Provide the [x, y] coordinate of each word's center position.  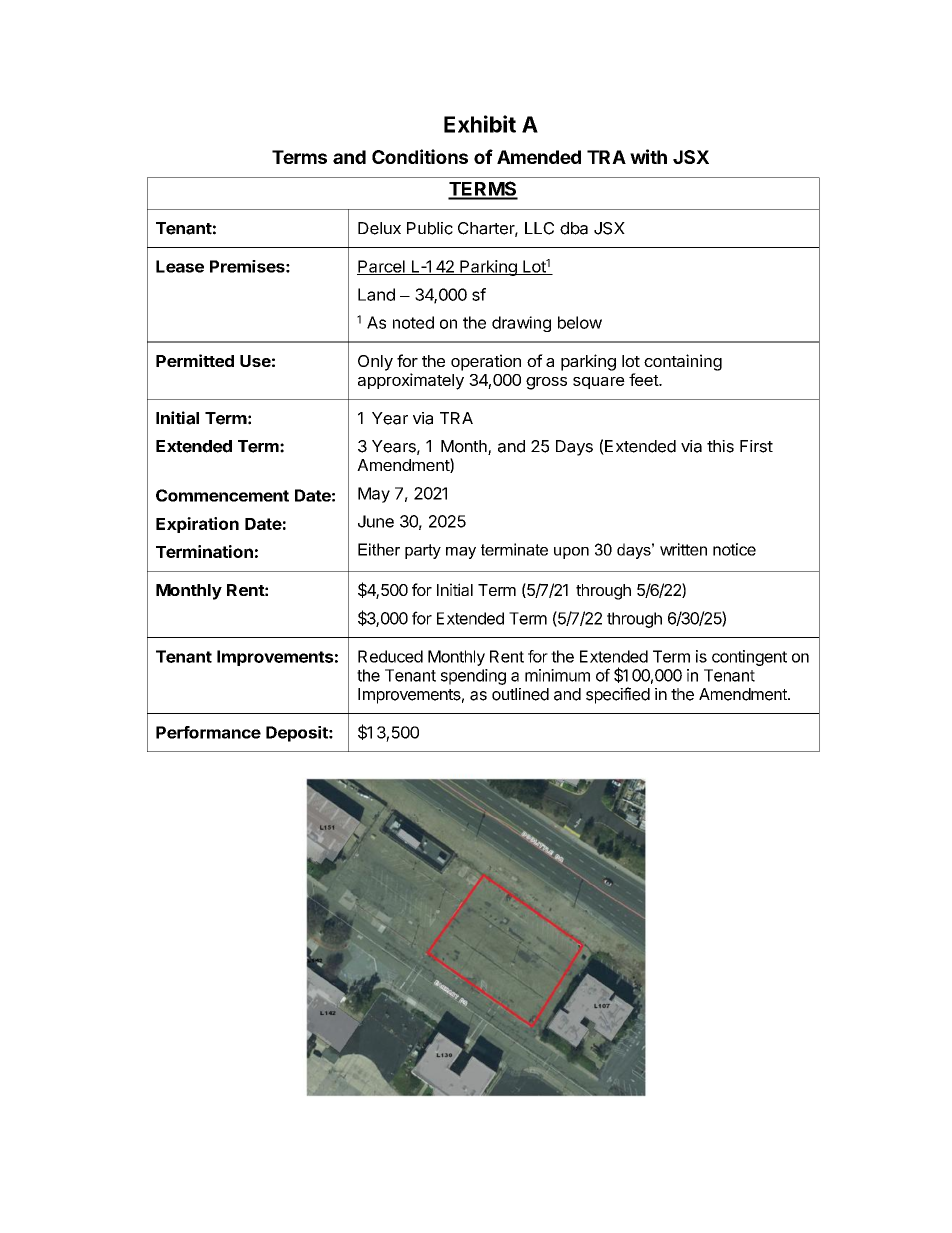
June [376, 521]
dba [574, 228]
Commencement [222, 495]
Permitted [195, 360]
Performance [208, 732]
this [720, 446]
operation [486, 362]
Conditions [420, 156]
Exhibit [480, 124]
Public [430, 228]
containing [683, 362]
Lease [180, 266]
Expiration [197, 525]
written [683, 549]
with [648, 156]
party [423, 551]
